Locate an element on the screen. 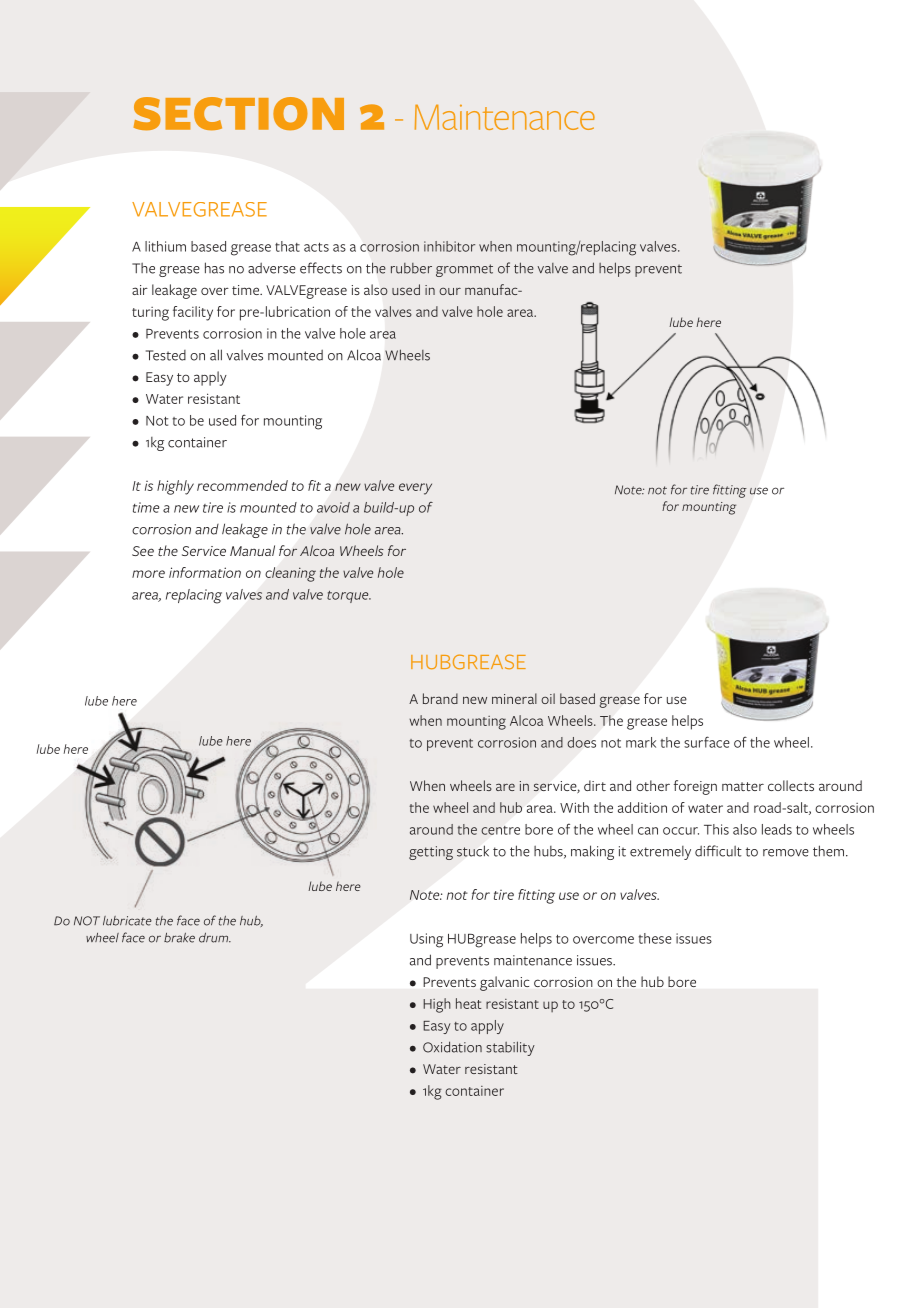 This screenshot has width=924, height=1308. SECTION is located at coordinates (239, 113).
